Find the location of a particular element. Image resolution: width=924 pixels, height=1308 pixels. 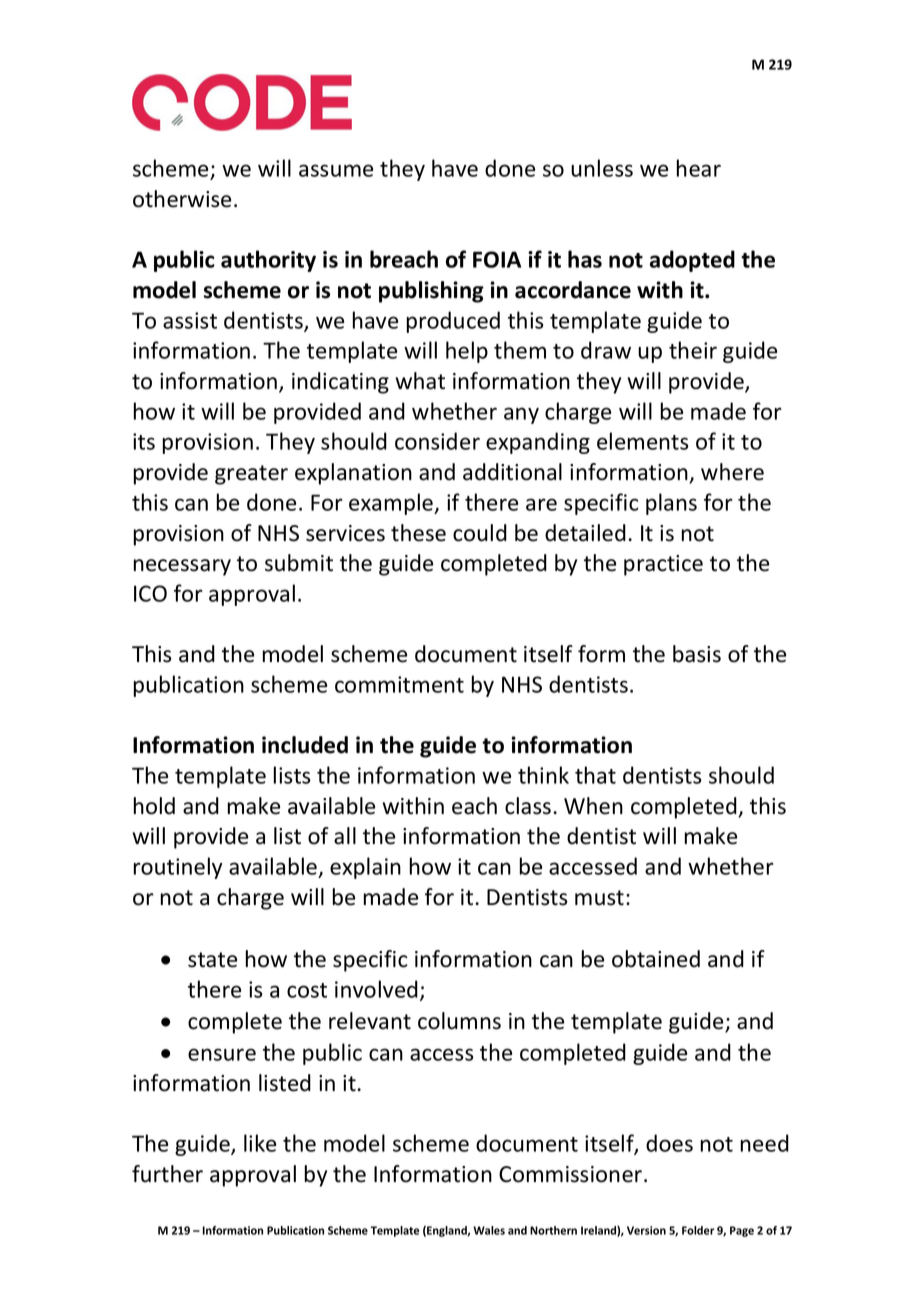

where is located at coordinates (732, 472).
